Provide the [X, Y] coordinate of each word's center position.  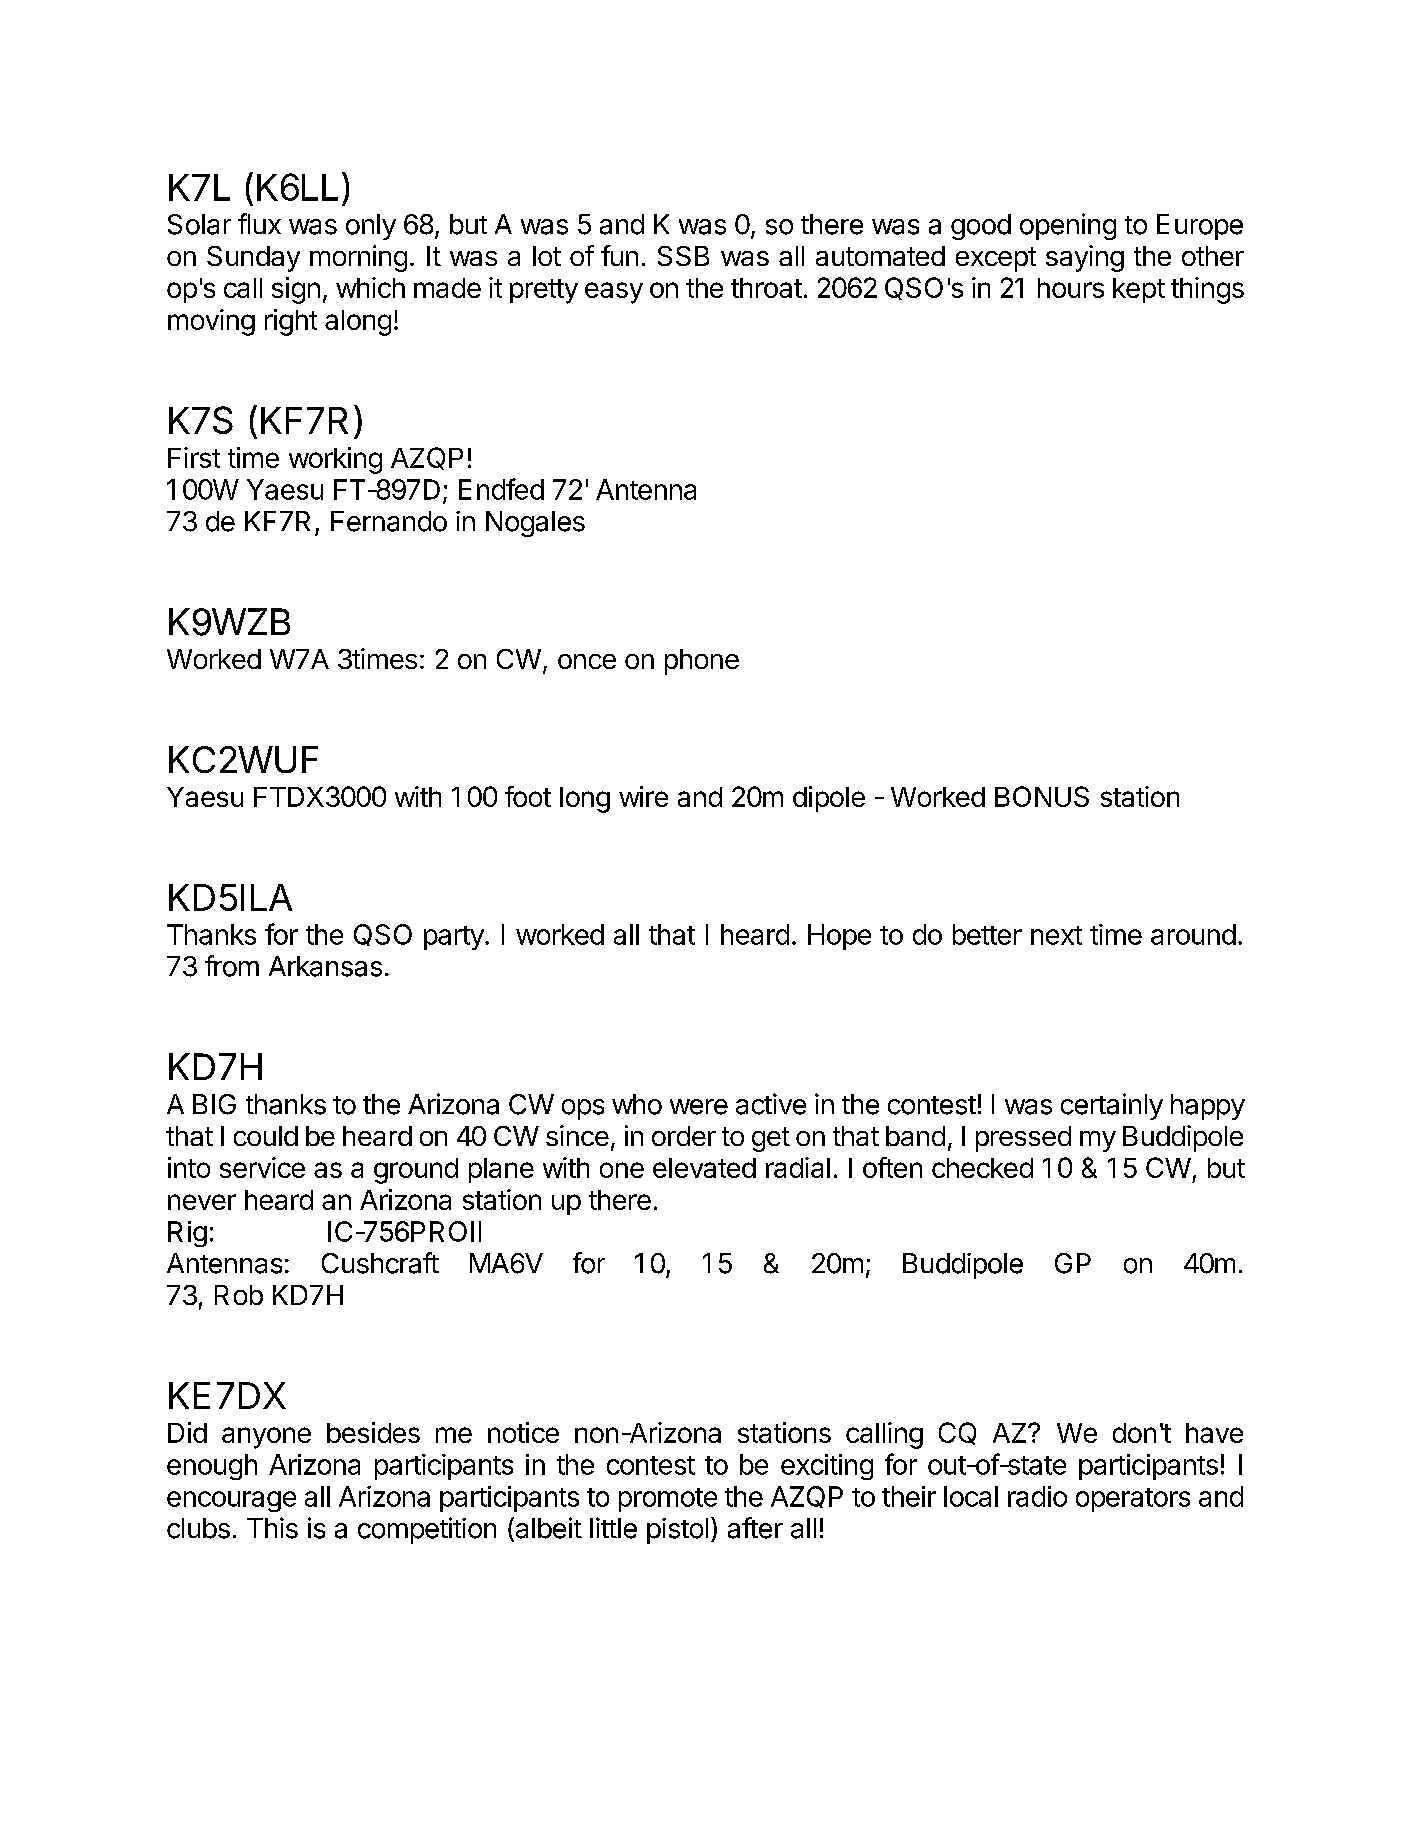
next [1056, 935]
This [272, 1528]
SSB [683, 256]
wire [643, 796]
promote [668, 1500]
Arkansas [325, 966]
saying [1085, 258]
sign [296, 290]
